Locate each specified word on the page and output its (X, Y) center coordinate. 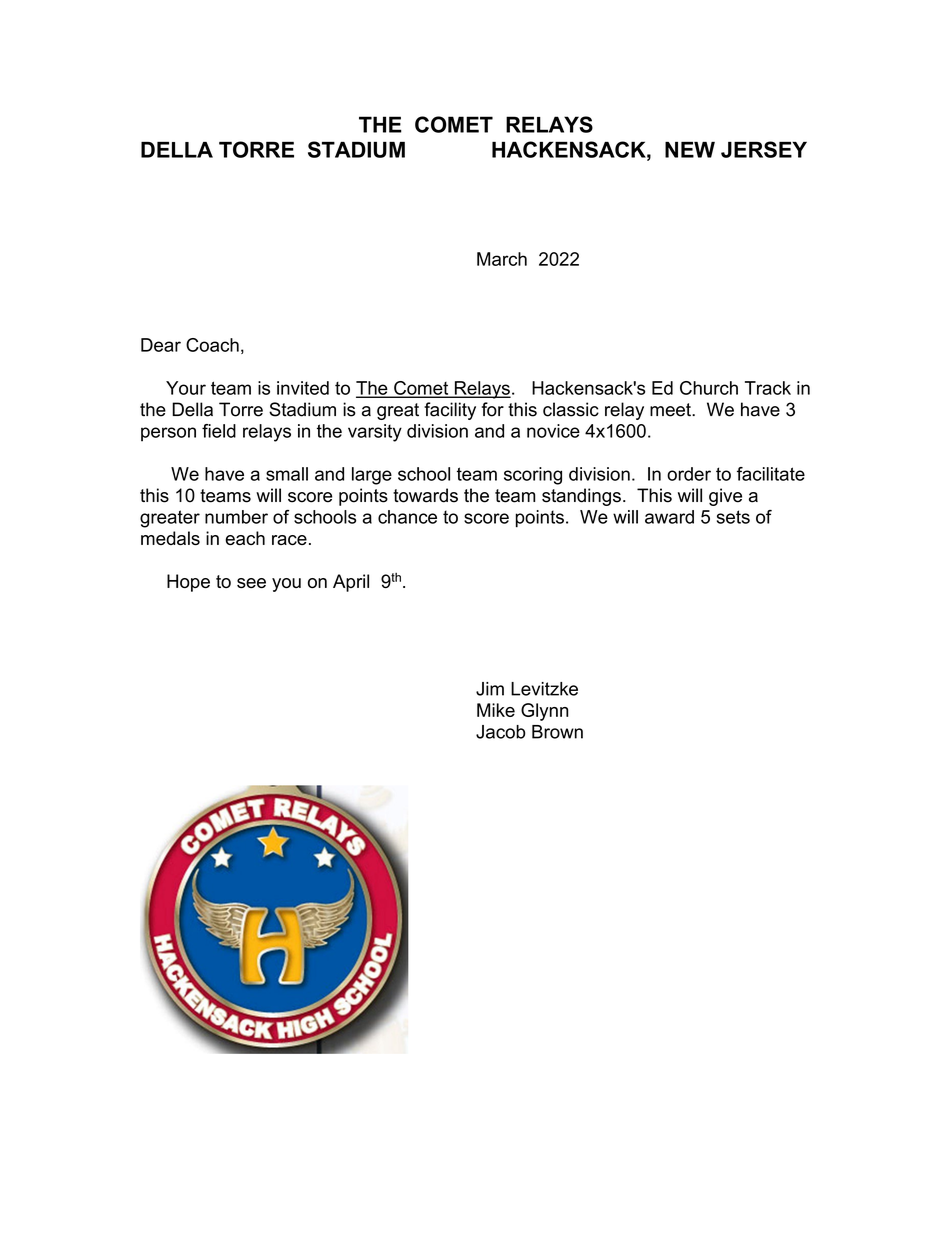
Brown (557, 732)
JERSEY (764, 149)
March (502, 259)
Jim (490, 689)
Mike (496, 710)
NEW (690, 150)
